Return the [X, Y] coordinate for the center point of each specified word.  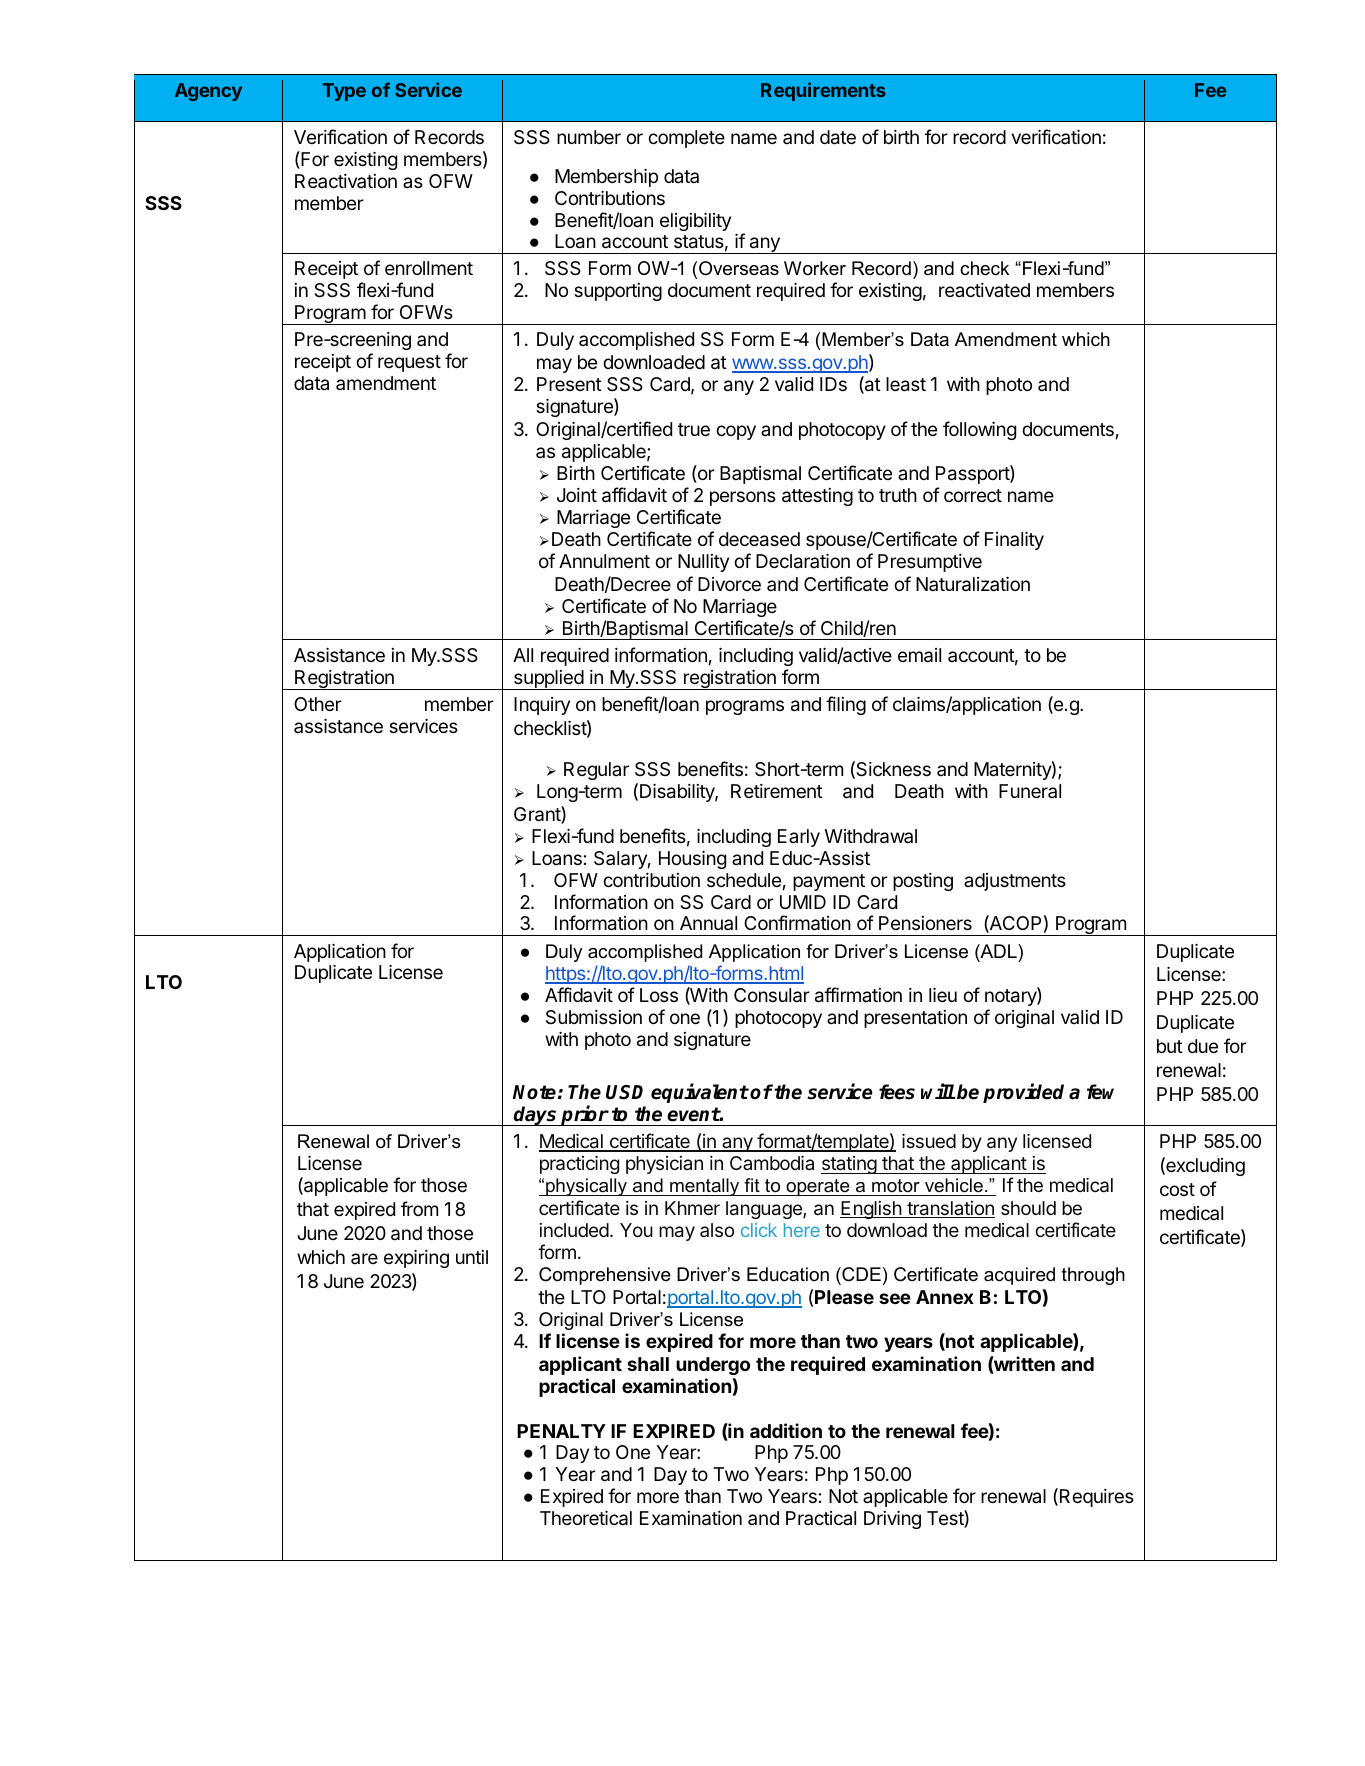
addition [786, 1430]
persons [743, 498]
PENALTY [561, 1431]
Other [318, 704]
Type [344, 92]
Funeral [1030, 791]
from [419, 1208]
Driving [892, 1520]
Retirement [777, 791]
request [409, 363]
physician [664, 1165]
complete [686, 139]
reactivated [984, 290]
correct [973, 495]
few [1100, 1092]
